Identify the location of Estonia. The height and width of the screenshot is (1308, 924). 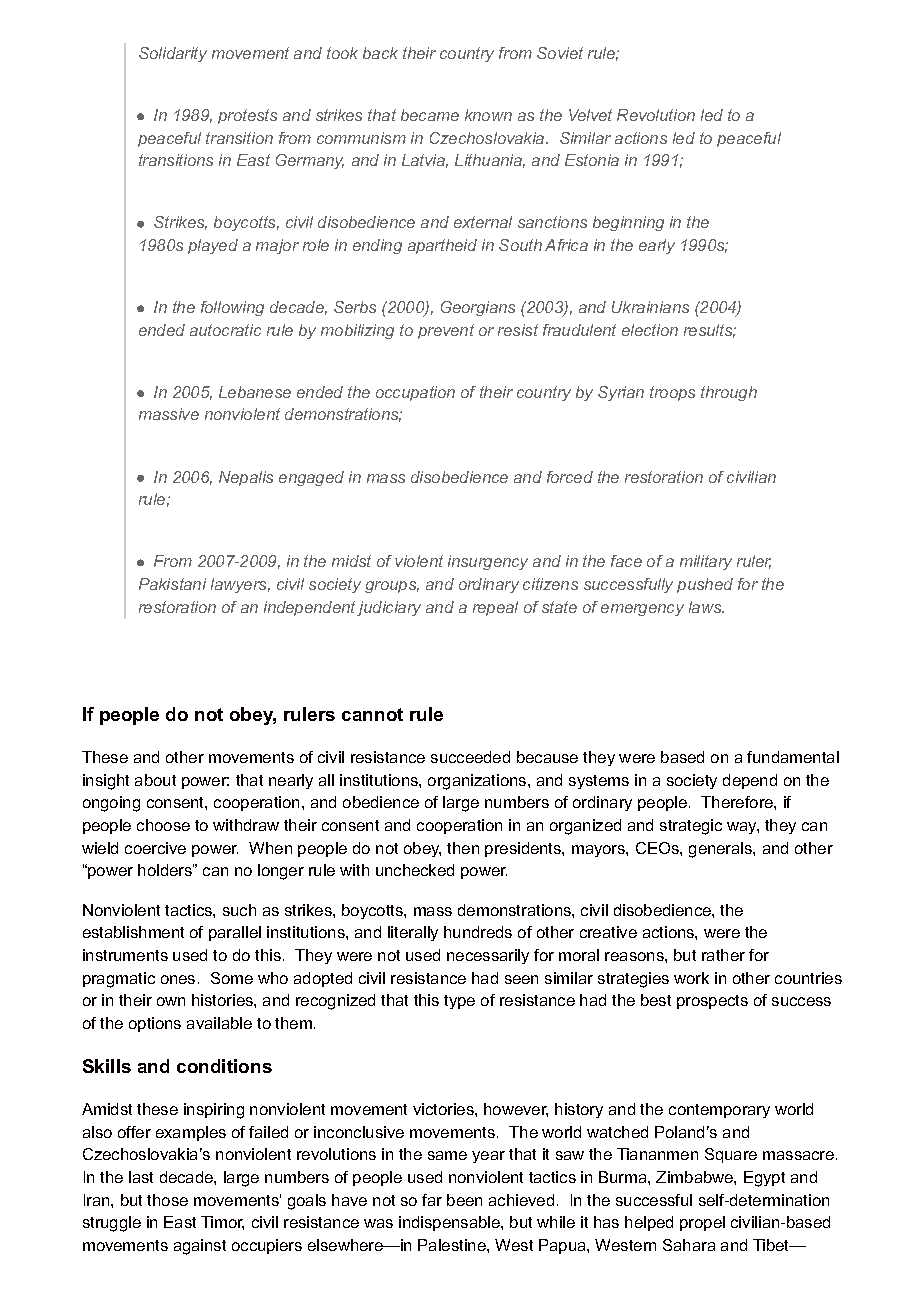
(592, 160).
